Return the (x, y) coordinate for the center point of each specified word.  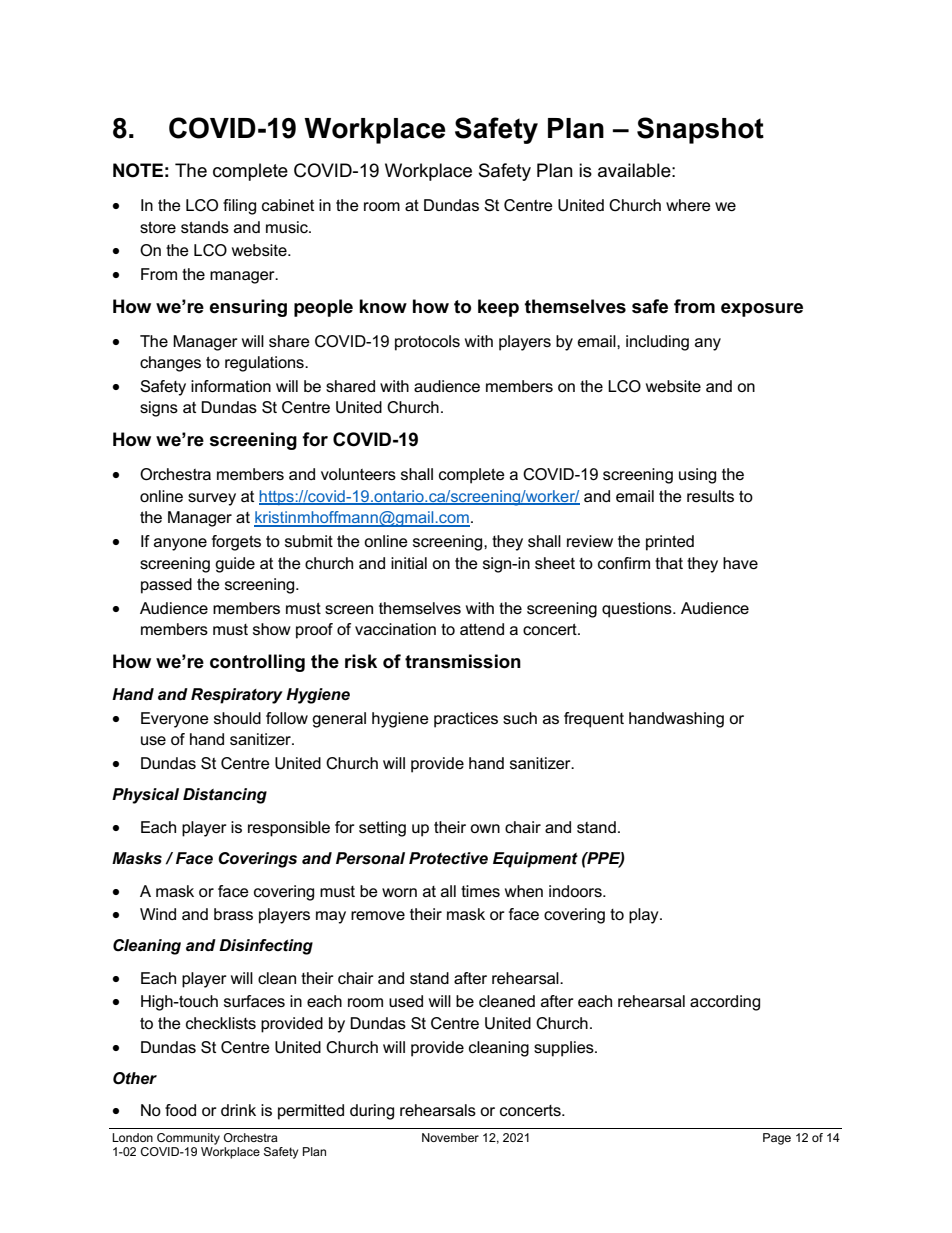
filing (239, 207)
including (657, 343)
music (288, 227)
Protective (448, 858)
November (450, 1137)
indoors (576, 891)
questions (638, 610)
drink (238, 1110)
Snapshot (700, 130)
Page (777, 1139)
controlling (257, 663)
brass (233, 914)
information (231, 386)
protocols (427, 343)
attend (482, 629)
